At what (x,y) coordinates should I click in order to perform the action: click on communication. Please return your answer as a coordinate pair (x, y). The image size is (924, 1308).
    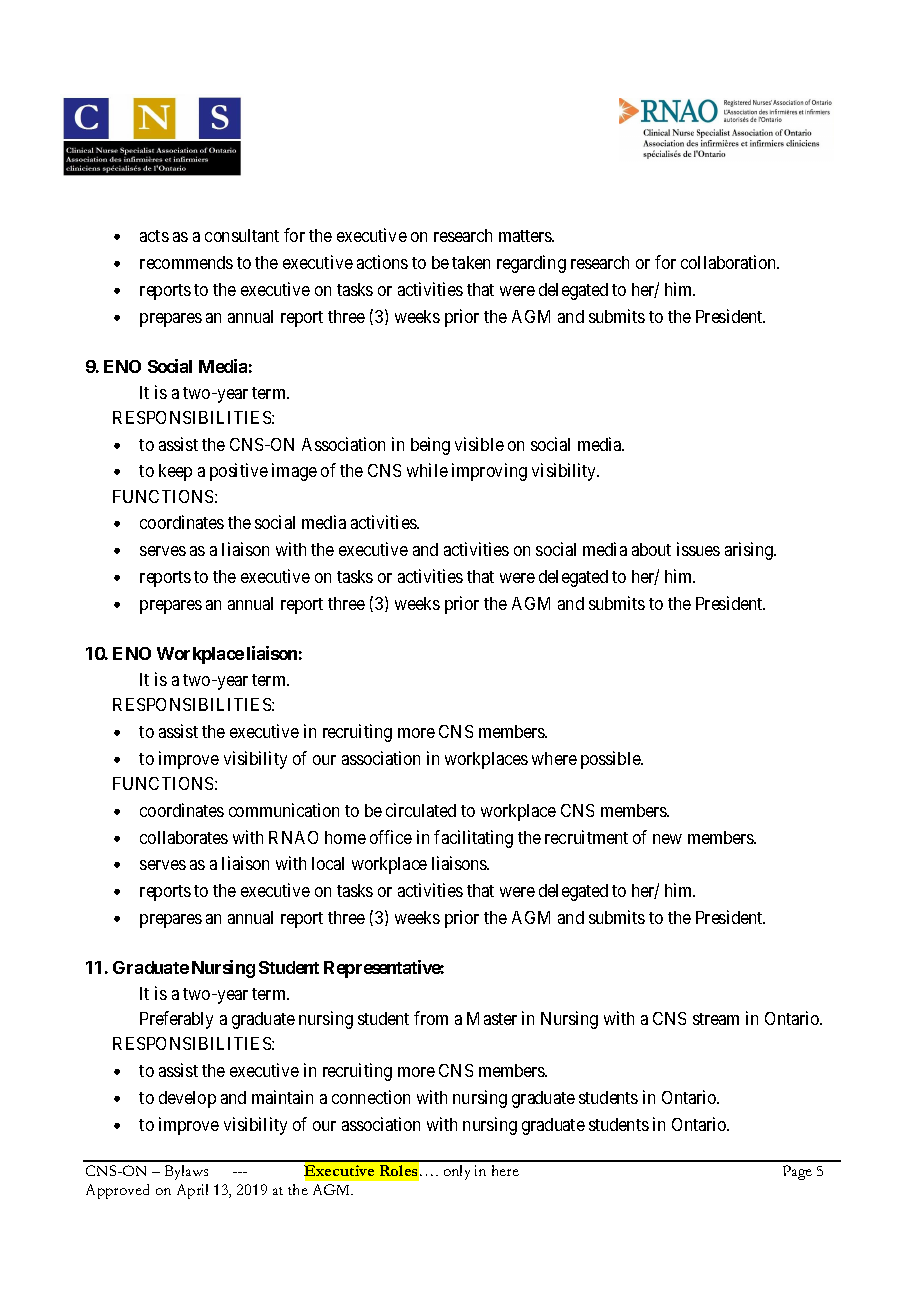
    Looking at the image, I should click on (284, 810).
